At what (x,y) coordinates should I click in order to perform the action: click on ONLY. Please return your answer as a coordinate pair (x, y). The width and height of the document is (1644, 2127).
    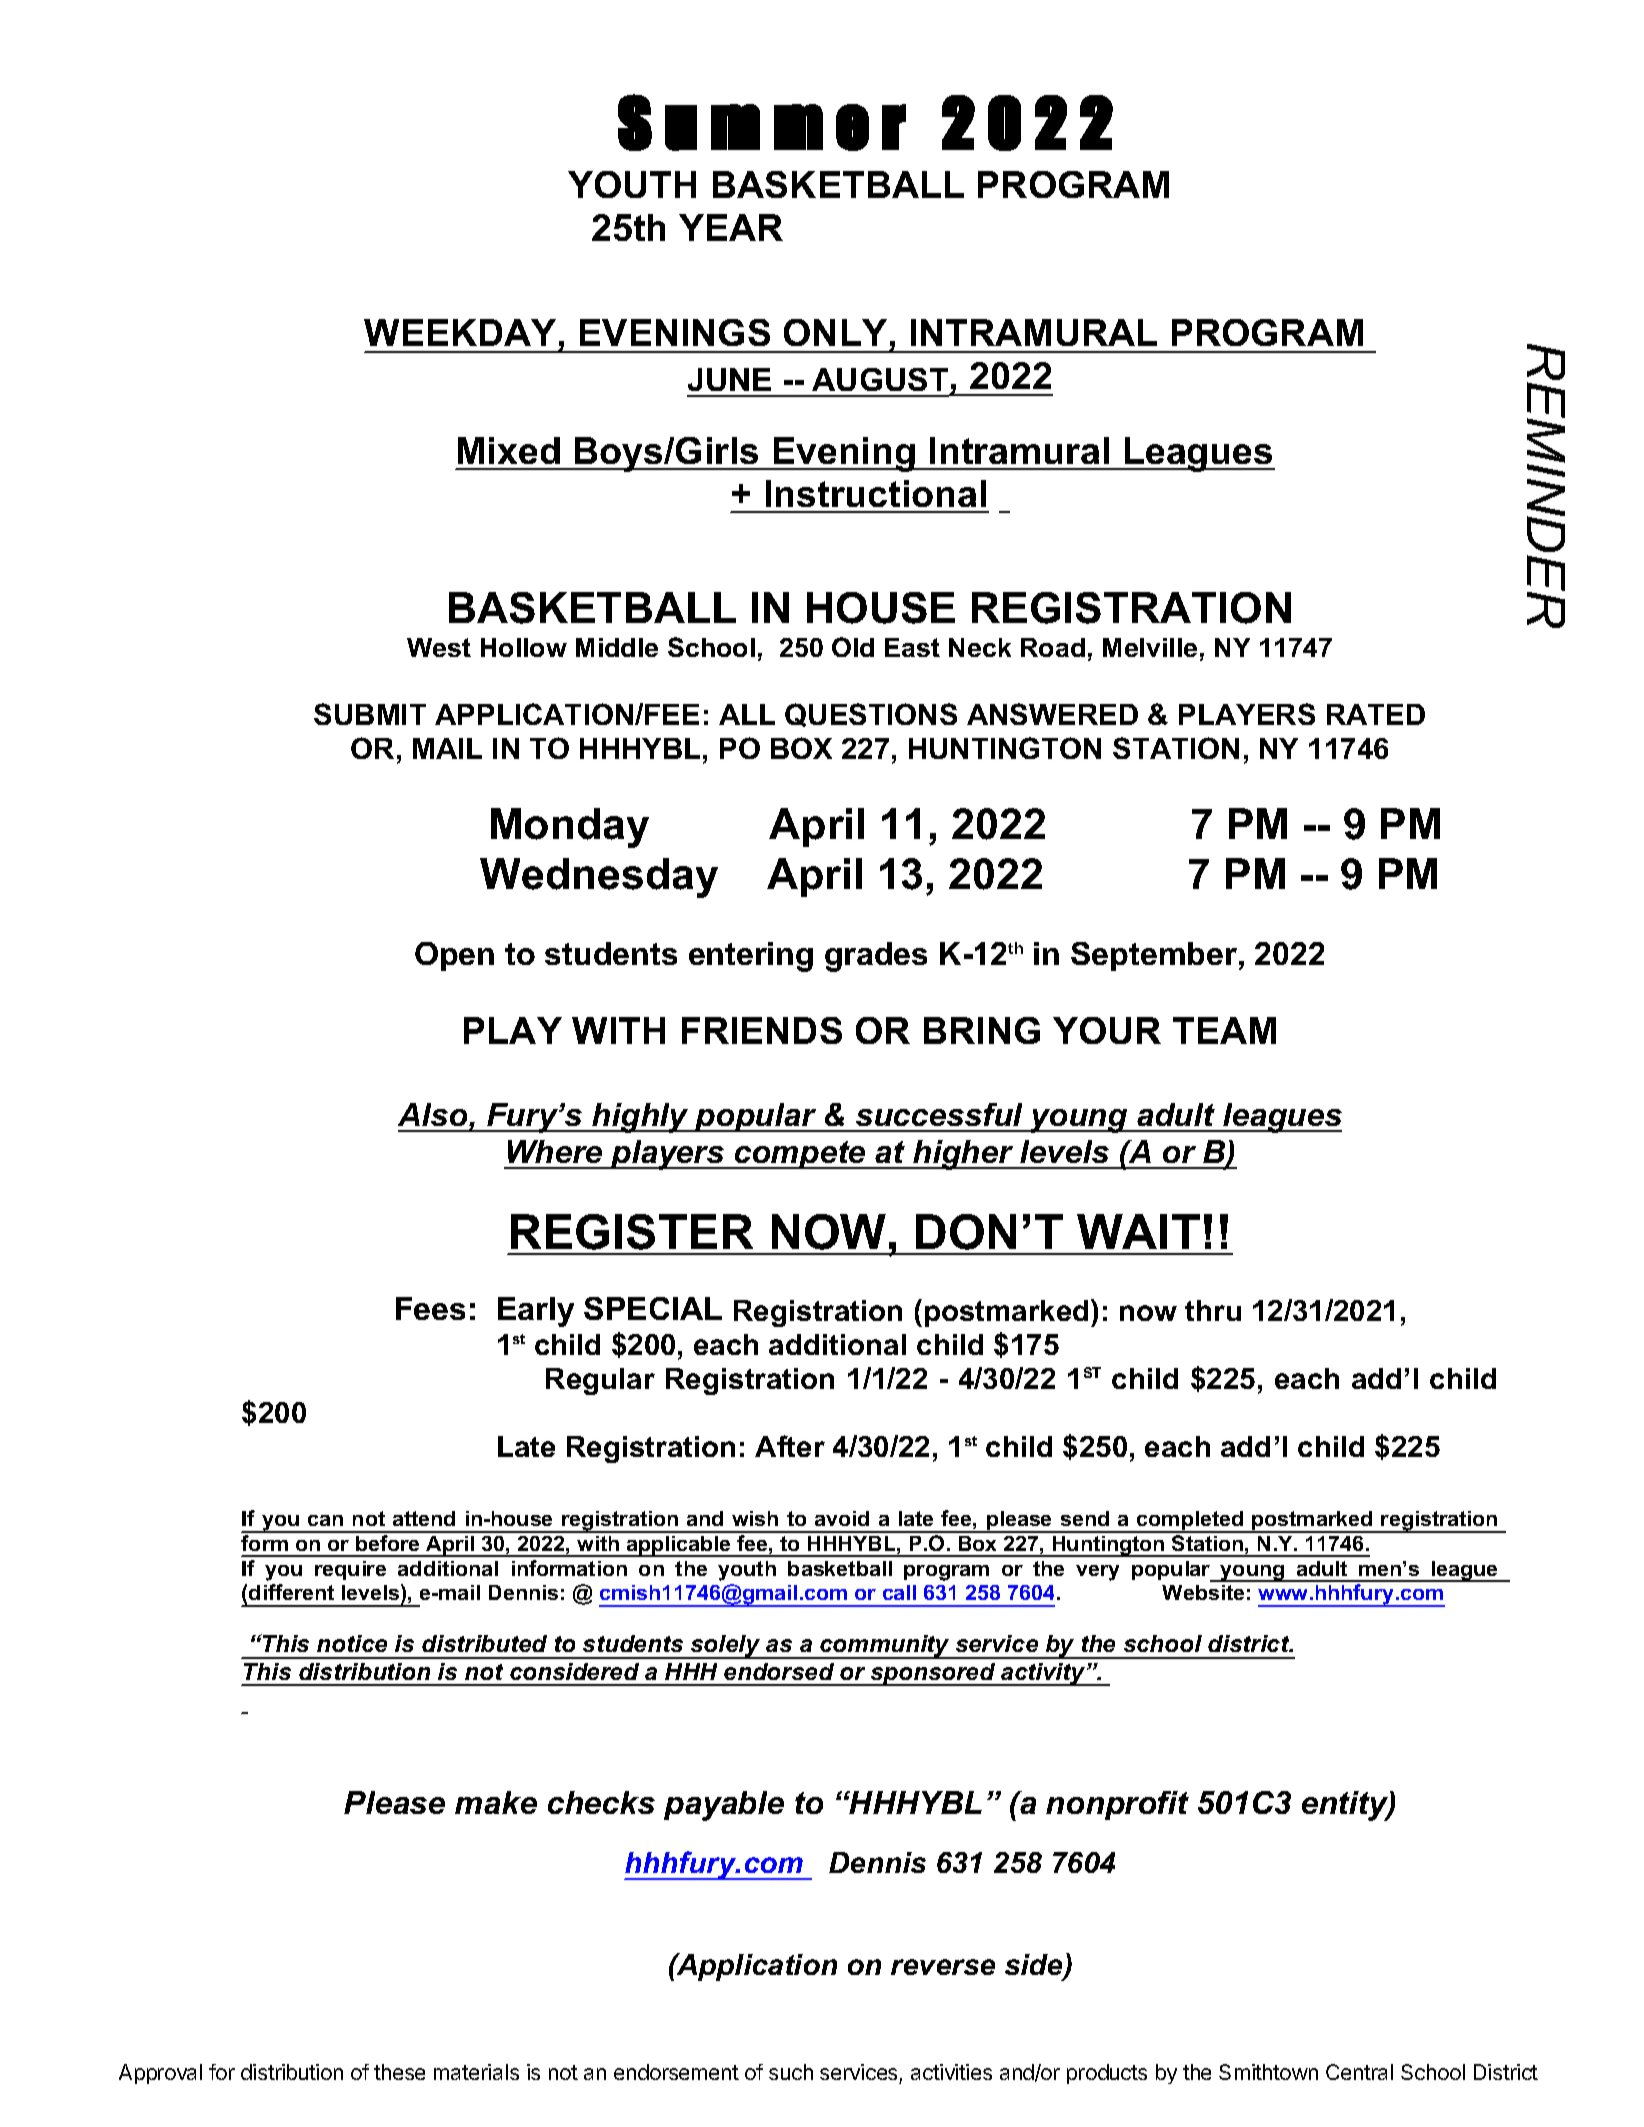
    Looking at the image, I should click on (835, 332).
